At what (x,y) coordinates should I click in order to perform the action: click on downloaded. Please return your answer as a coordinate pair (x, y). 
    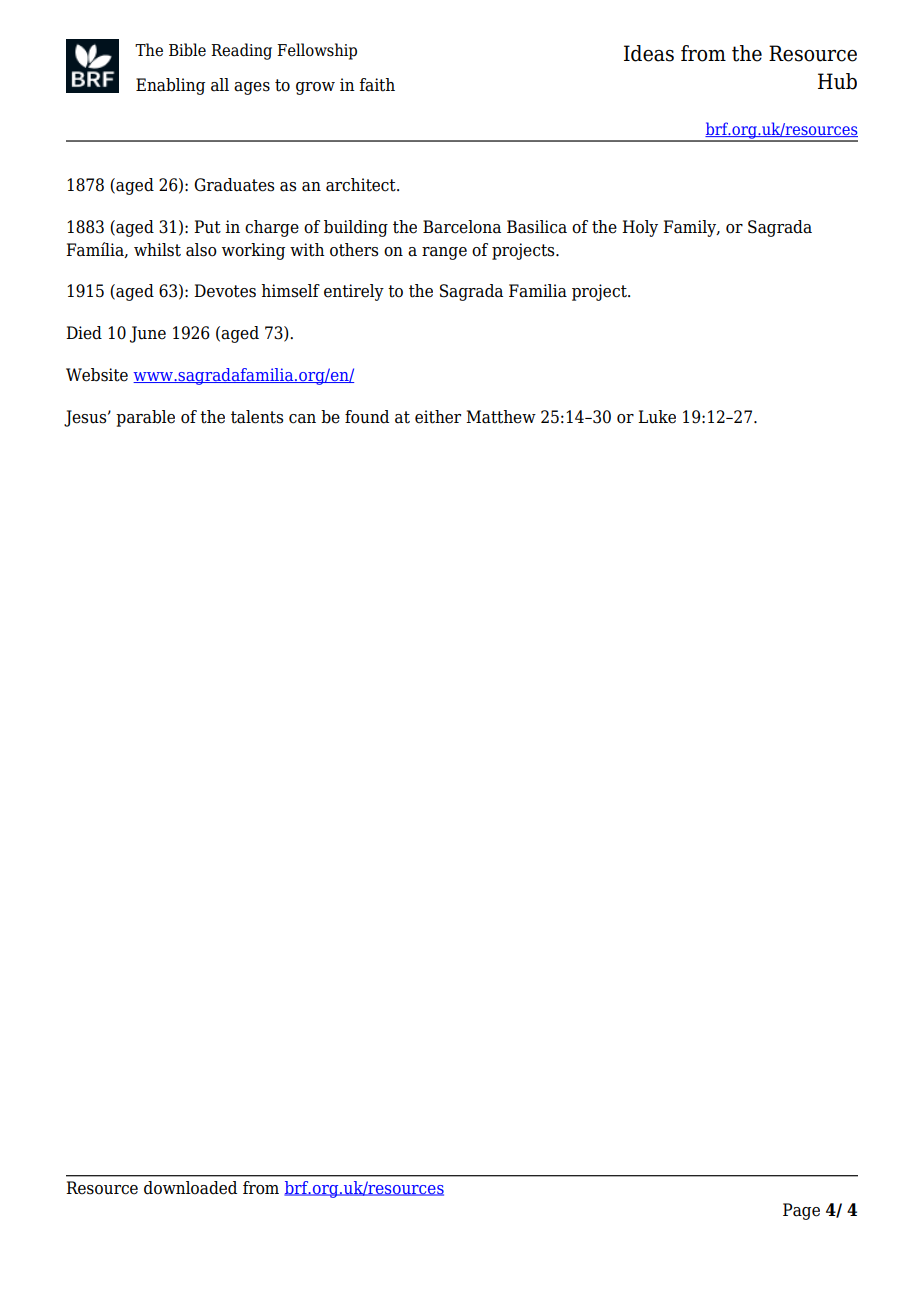
    Looking at the image, I should click on (190, 1188).
